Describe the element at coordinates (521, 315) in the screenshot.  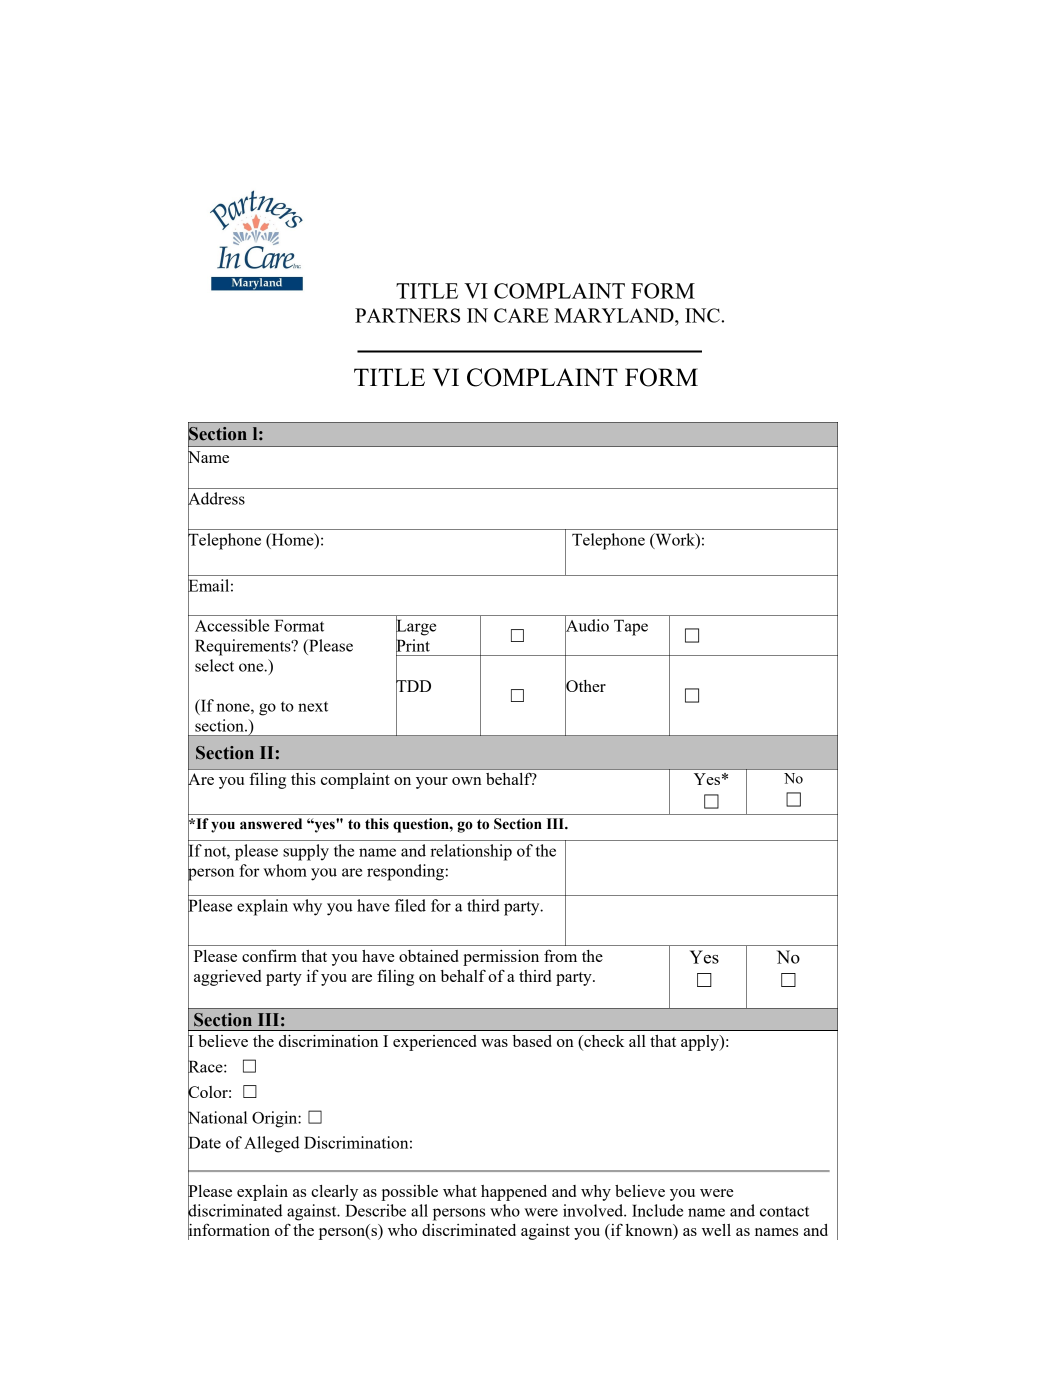
I see `CARE` at that location.
